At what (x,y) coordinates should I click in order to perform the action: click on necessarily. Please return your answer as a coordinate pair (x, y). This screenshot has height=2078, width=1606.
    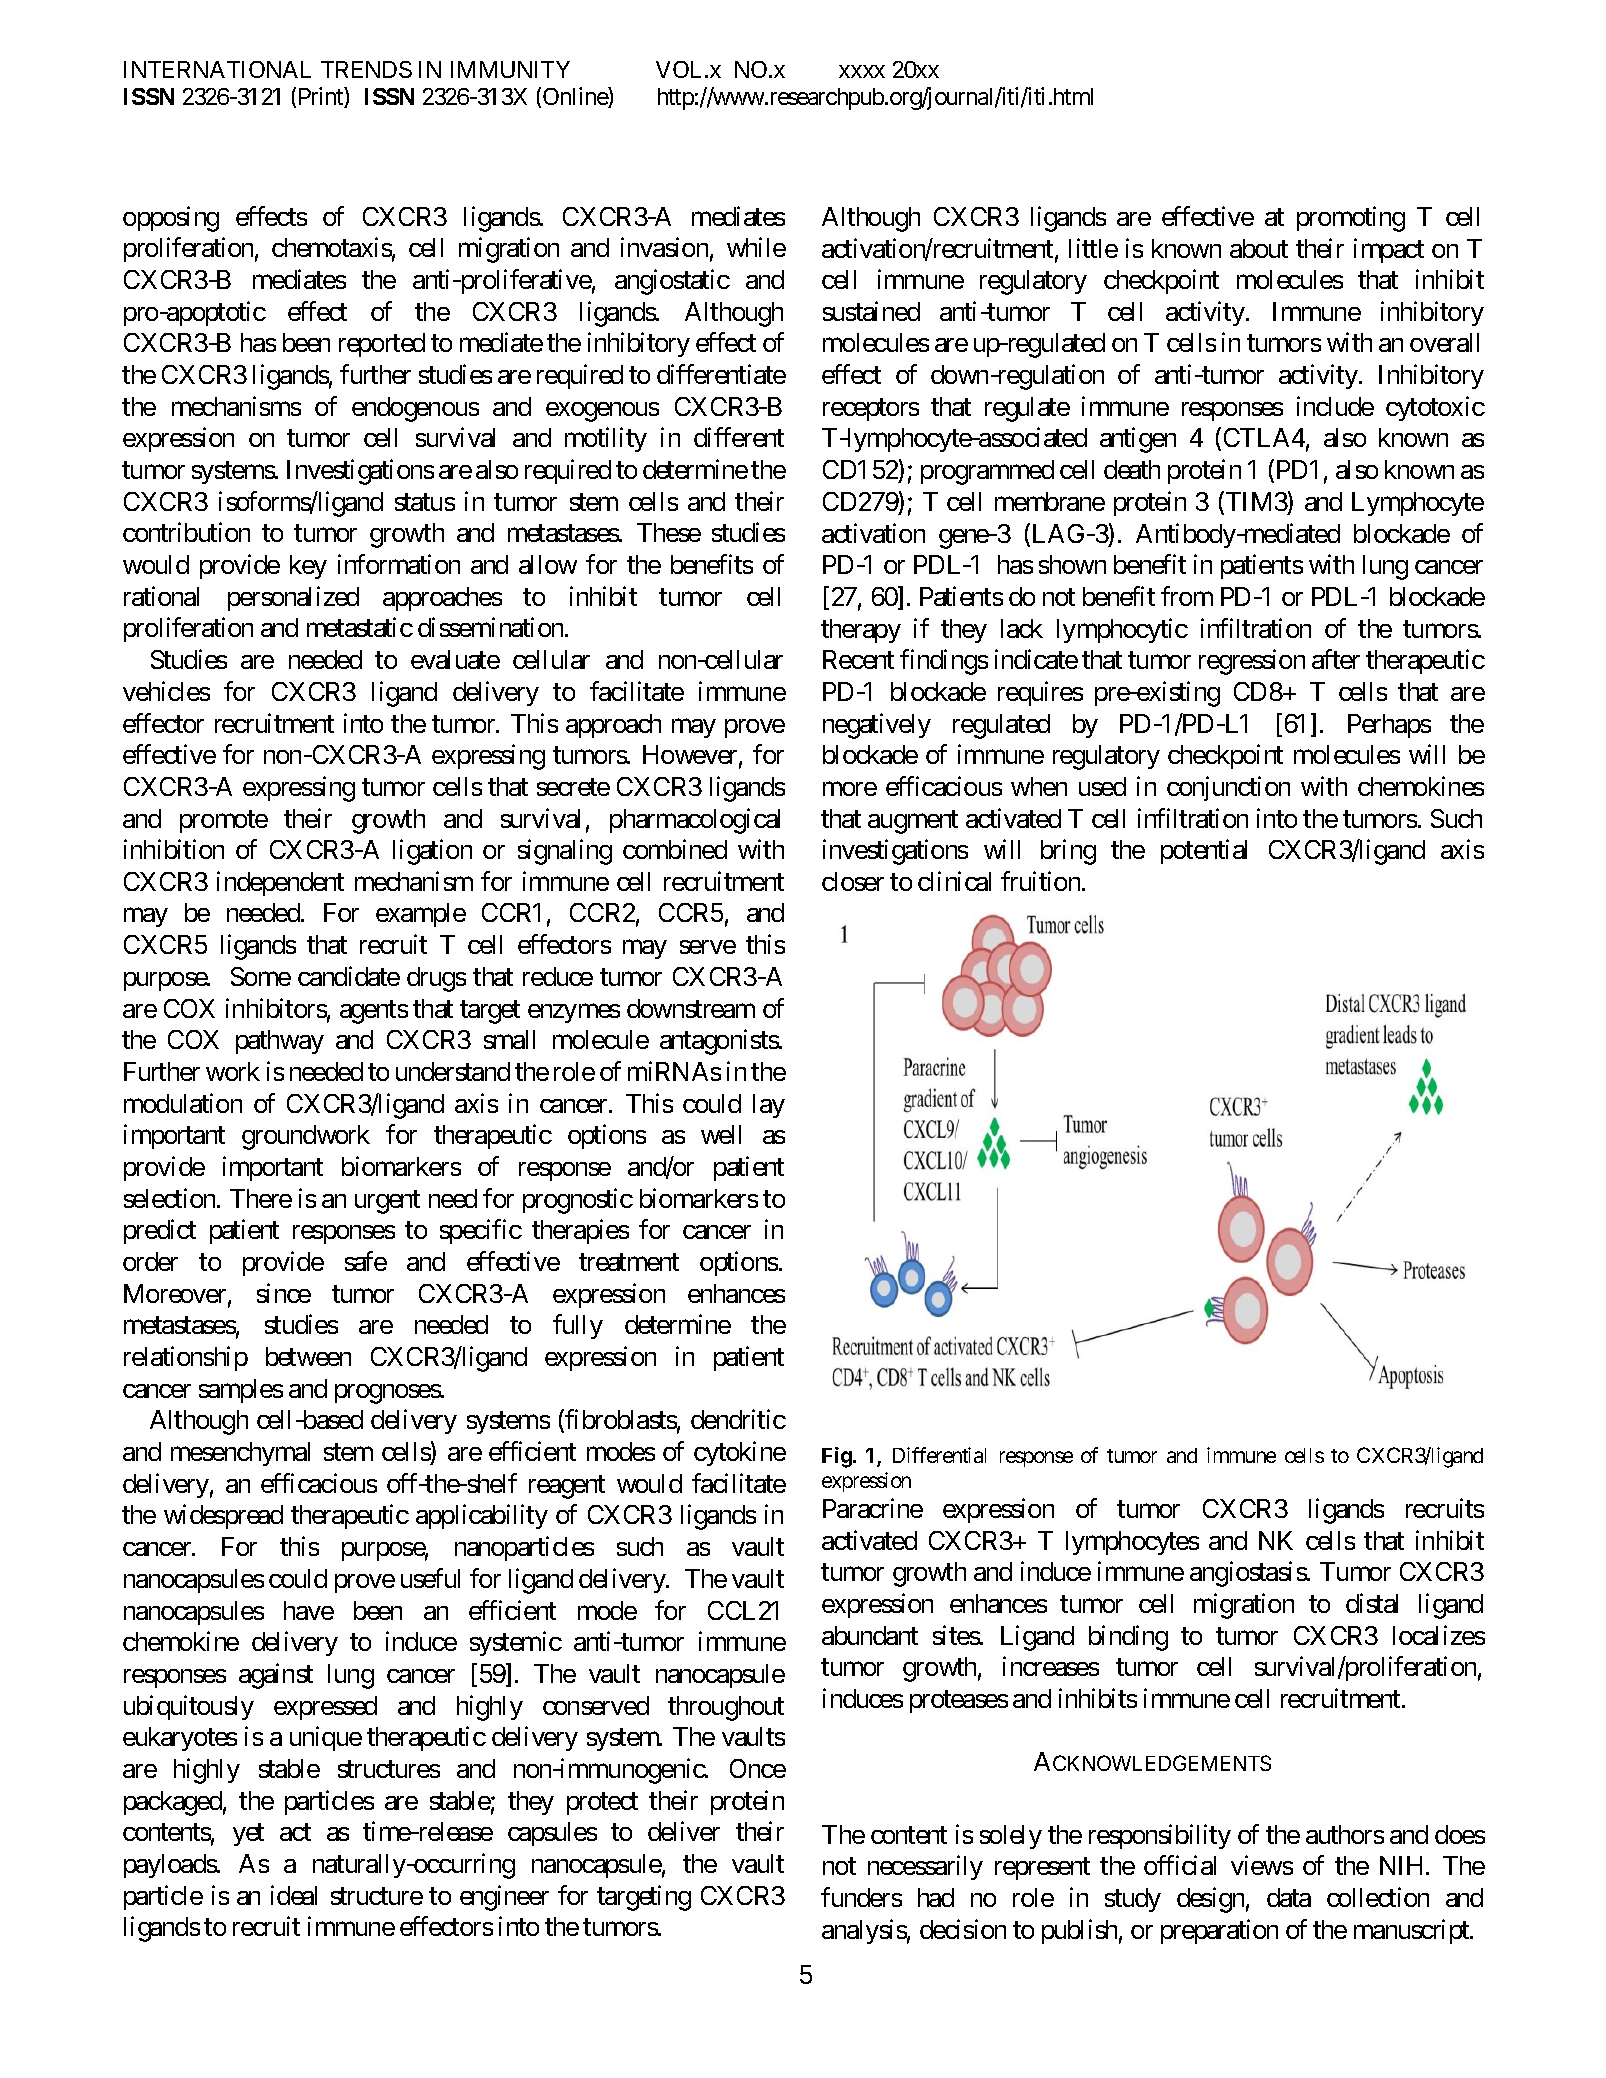
    Looking at the image, I should click on (925, 1868).
